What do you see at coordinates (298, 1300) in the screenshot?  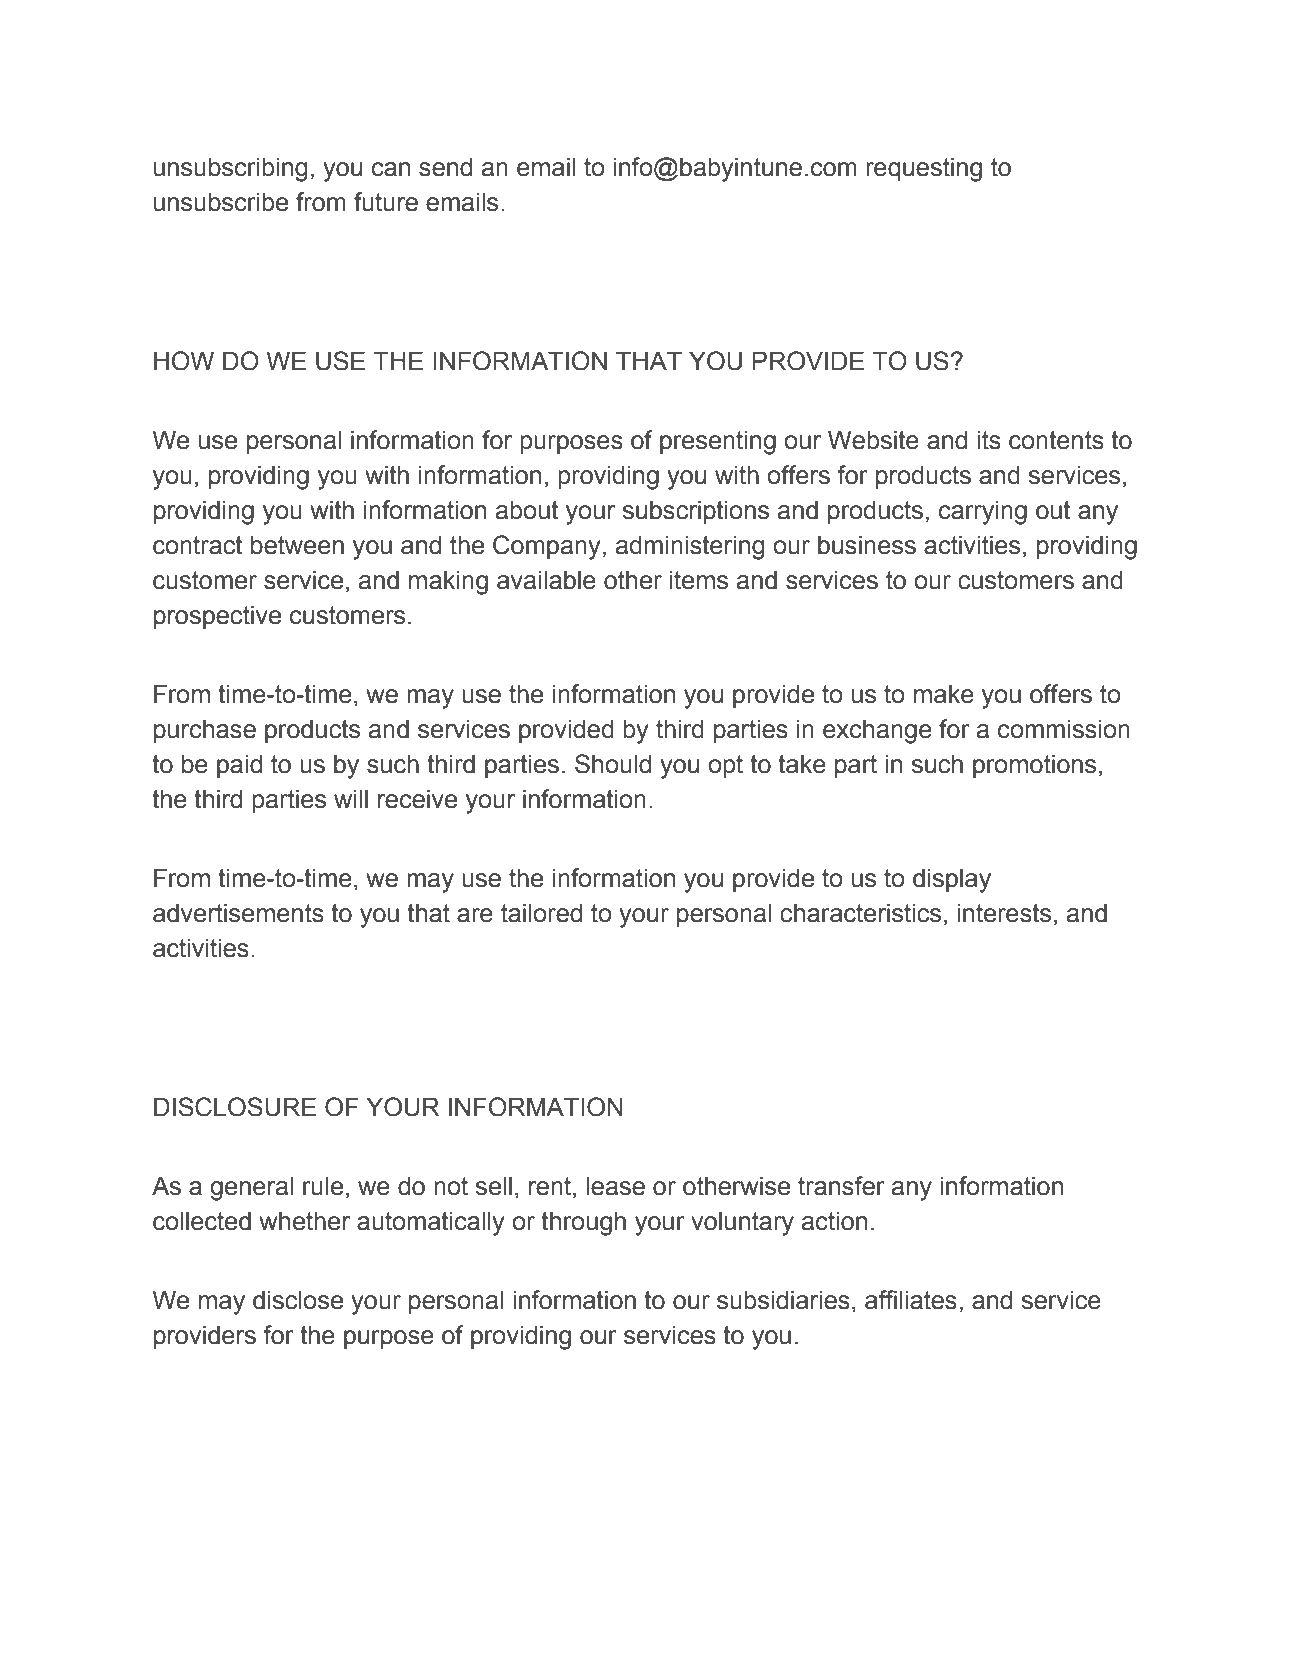 I see `disclose` at bounding box center [298, 1300].
